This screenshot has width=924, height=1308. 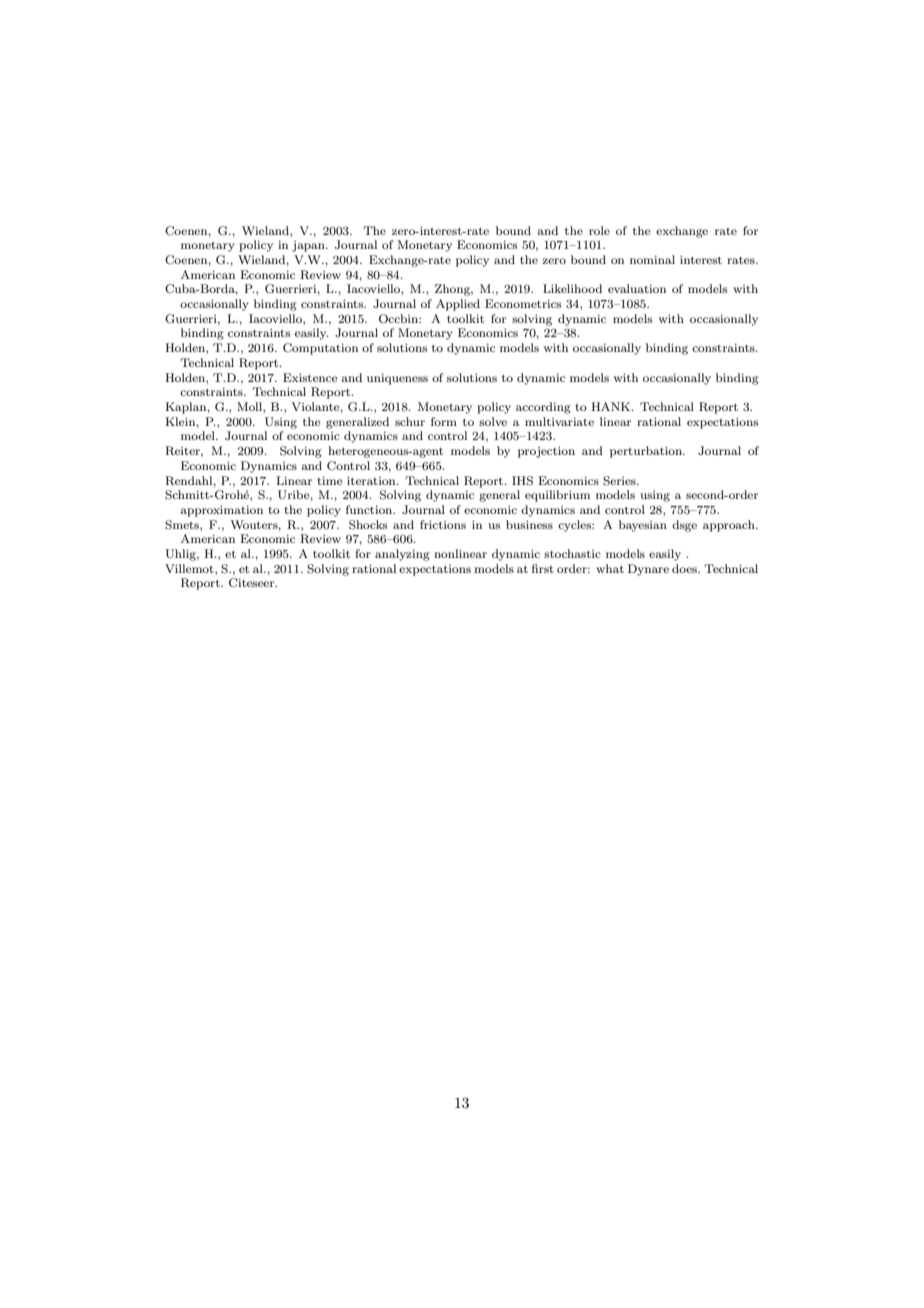 What do you see at coordinates (599, 230) in the screenshot?
I see `role` at bounding box center [599, 230].
